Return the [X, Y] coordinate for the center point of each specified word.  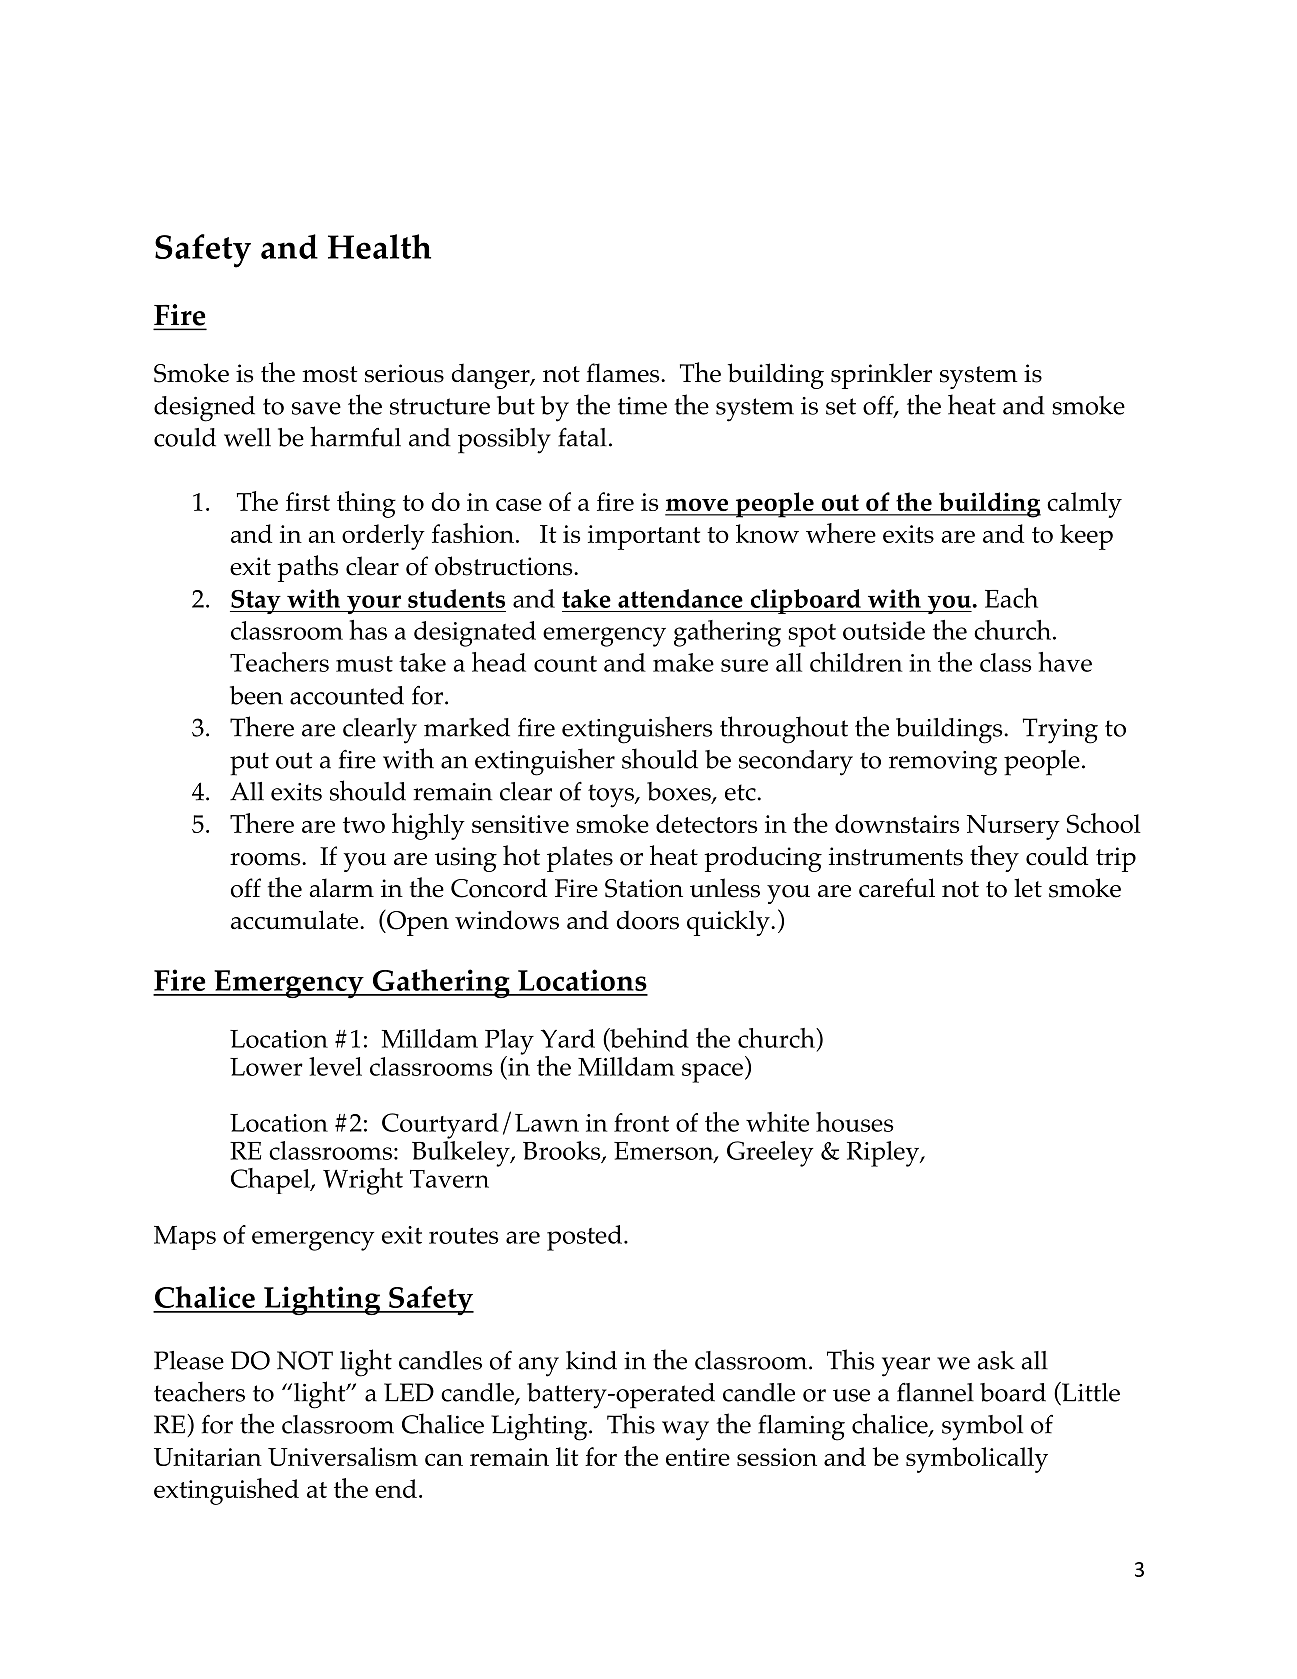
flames [624, 373]
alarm [342, 887]
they [994, 858]
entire [698, 1457]
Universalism [343, 1456]
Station [644, 888]
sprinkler [881, 376]
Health [379, 246]
